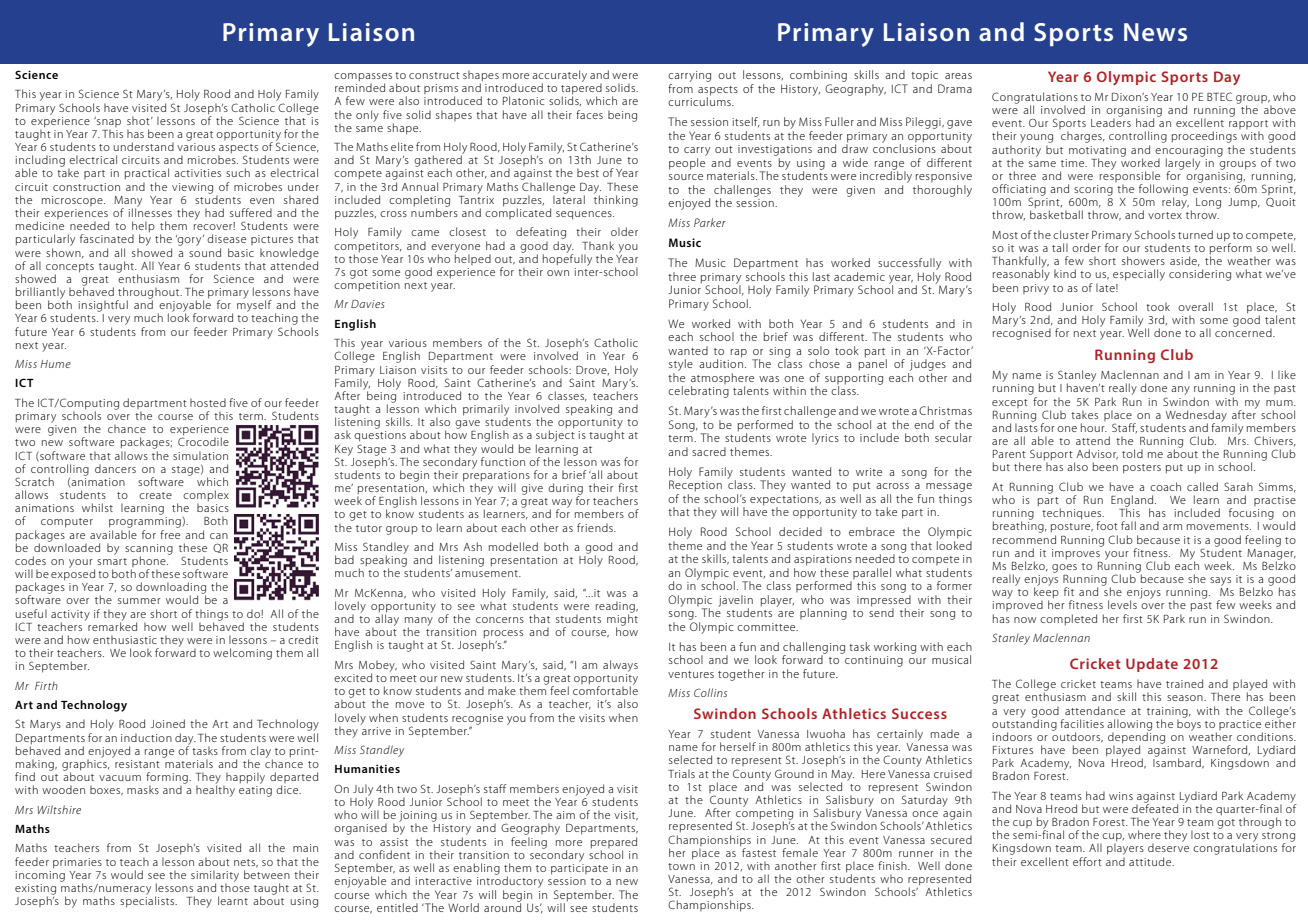 This screenshot has width=1308, height=924. I want to click on attitude, so click(1151, 861).
